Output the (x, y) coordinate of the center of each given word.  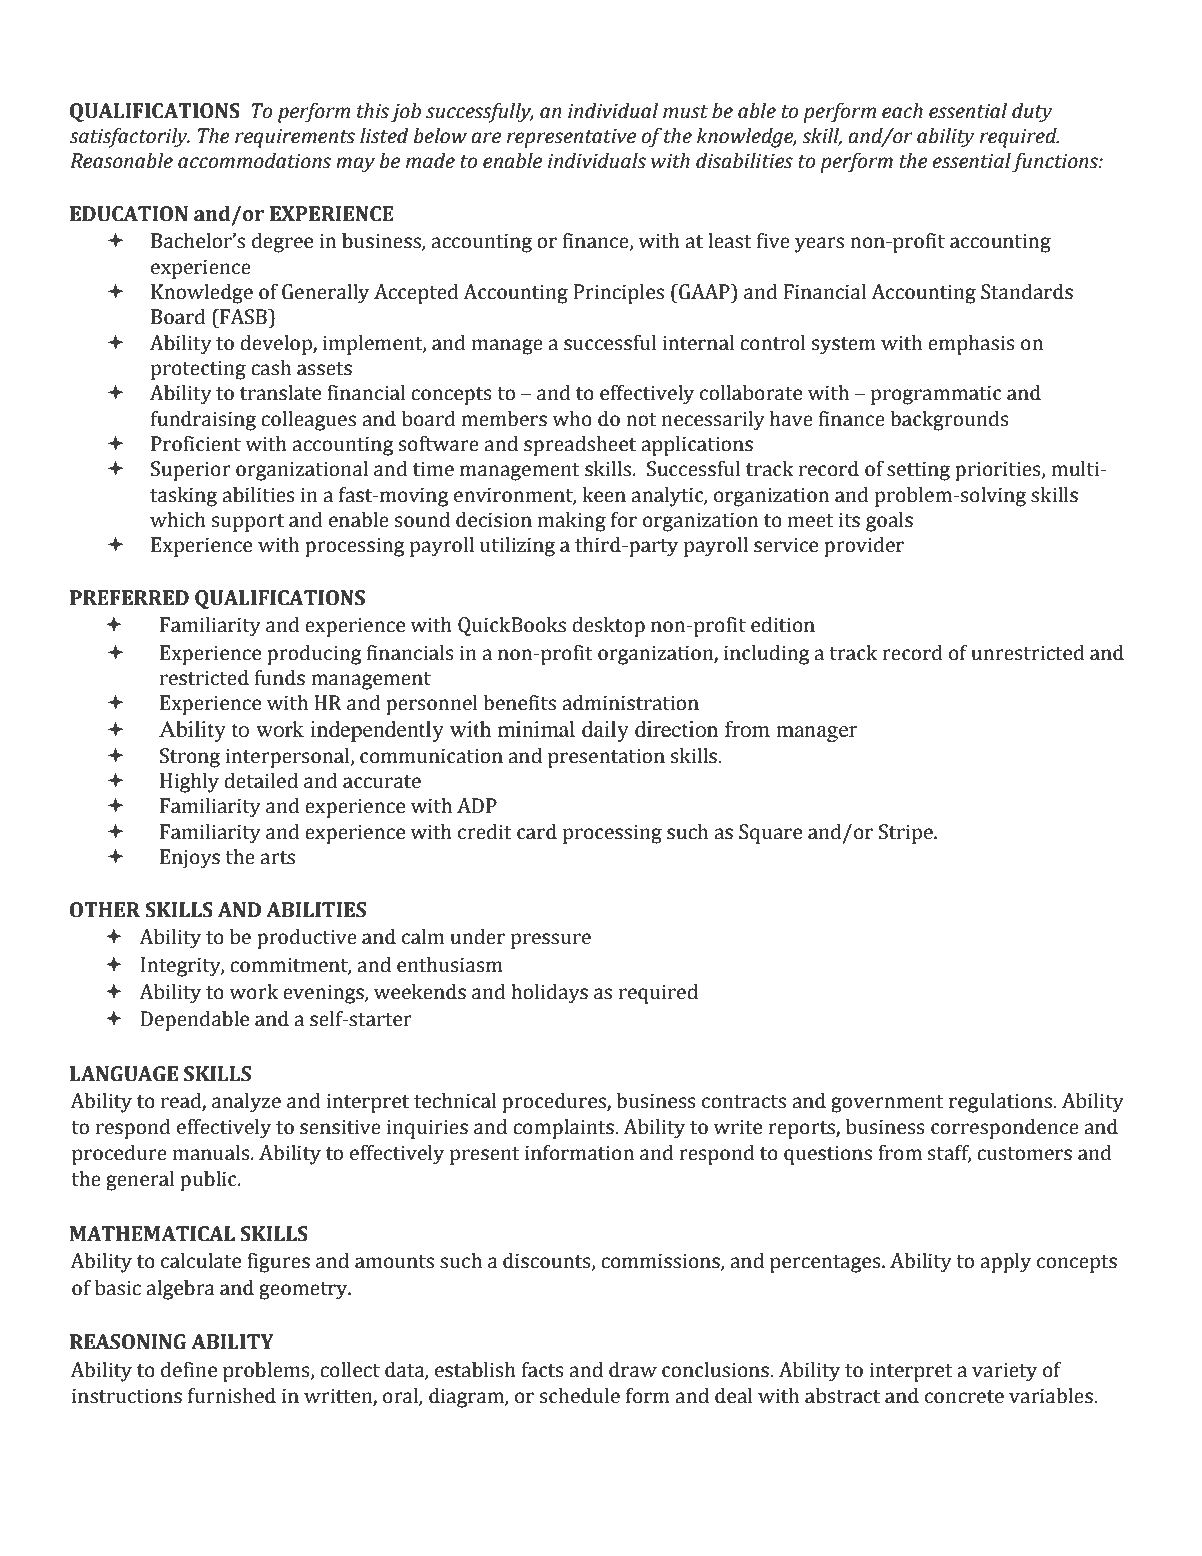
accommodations (254, 160)
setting (918, 471)
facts (543, 1370)
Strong (190, 758)
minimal (536, 729)
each (902, 110)
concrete (964, 1397)
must (685, 112)
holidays (549, 993)
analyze (246, 1102)
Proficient (196, 444)
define (189, 1369)
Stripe (907, 834)
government (887, 1104)
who (572, 418)
